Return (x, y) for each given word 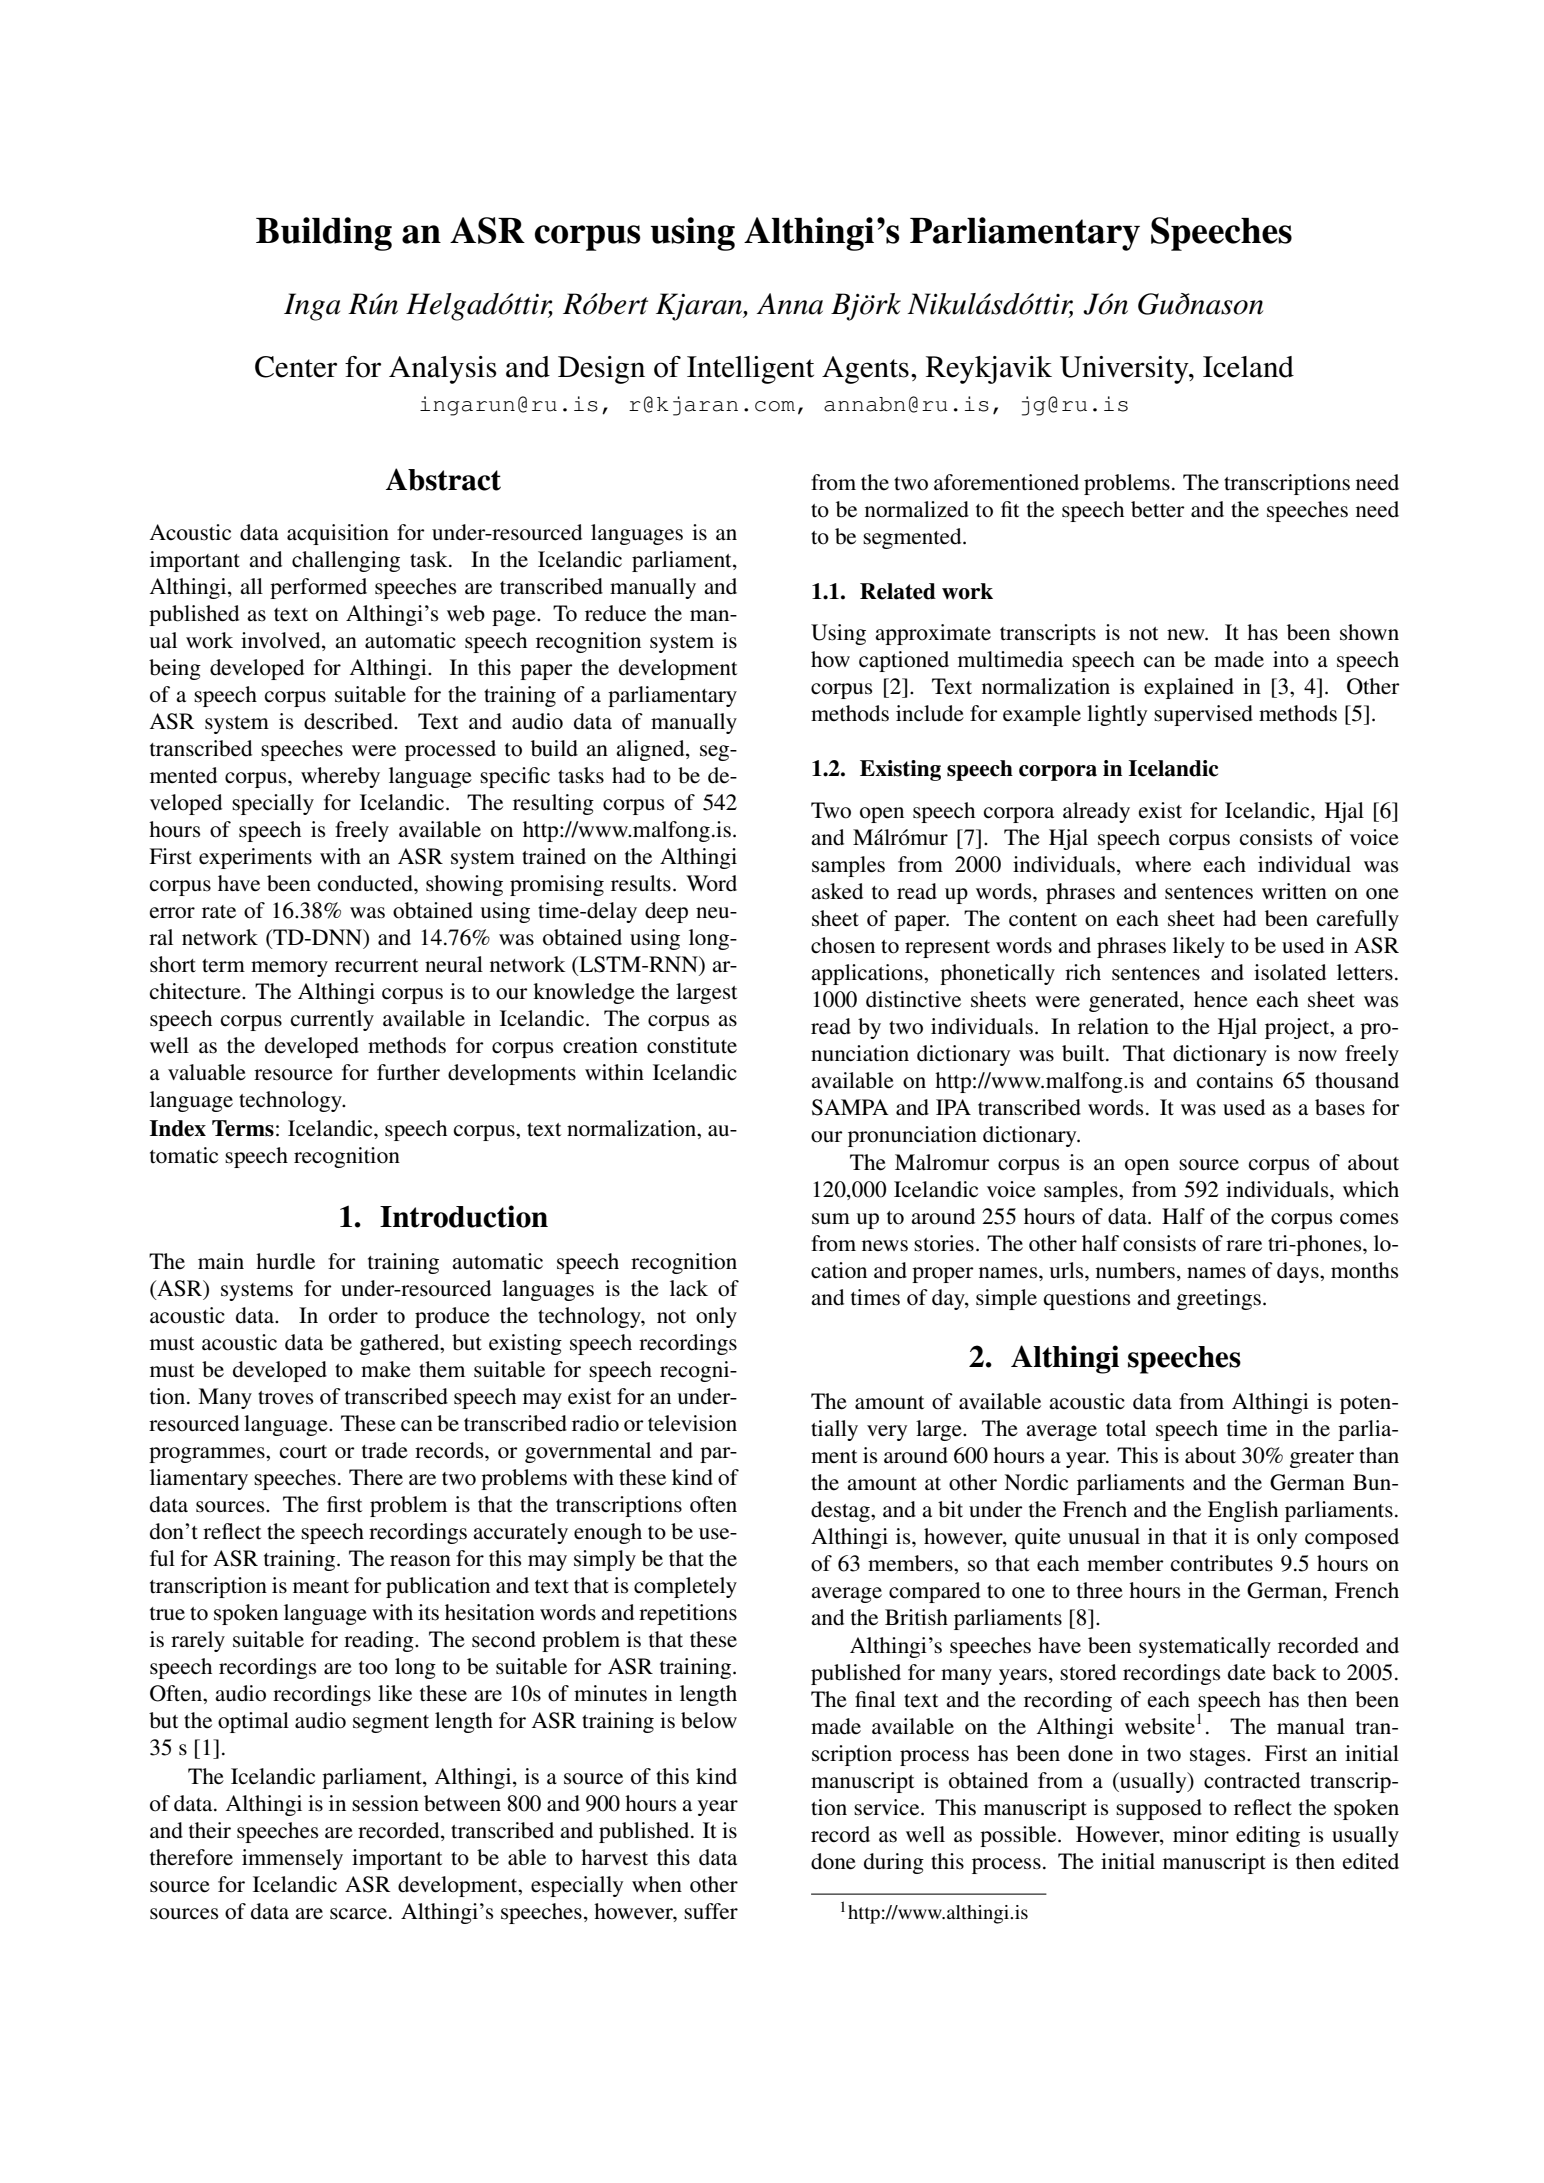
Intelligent (750, 370)
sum (831, 1219)
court (303, 1452)
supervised (1203, 715)
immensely (292, 1859)
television (692, 1423)
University (1125, 370)
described (349, 721)
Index (178, 1128)
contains (1235, 1080)
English (1243, 1511)
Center (296, 367)
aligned (651, 750)
